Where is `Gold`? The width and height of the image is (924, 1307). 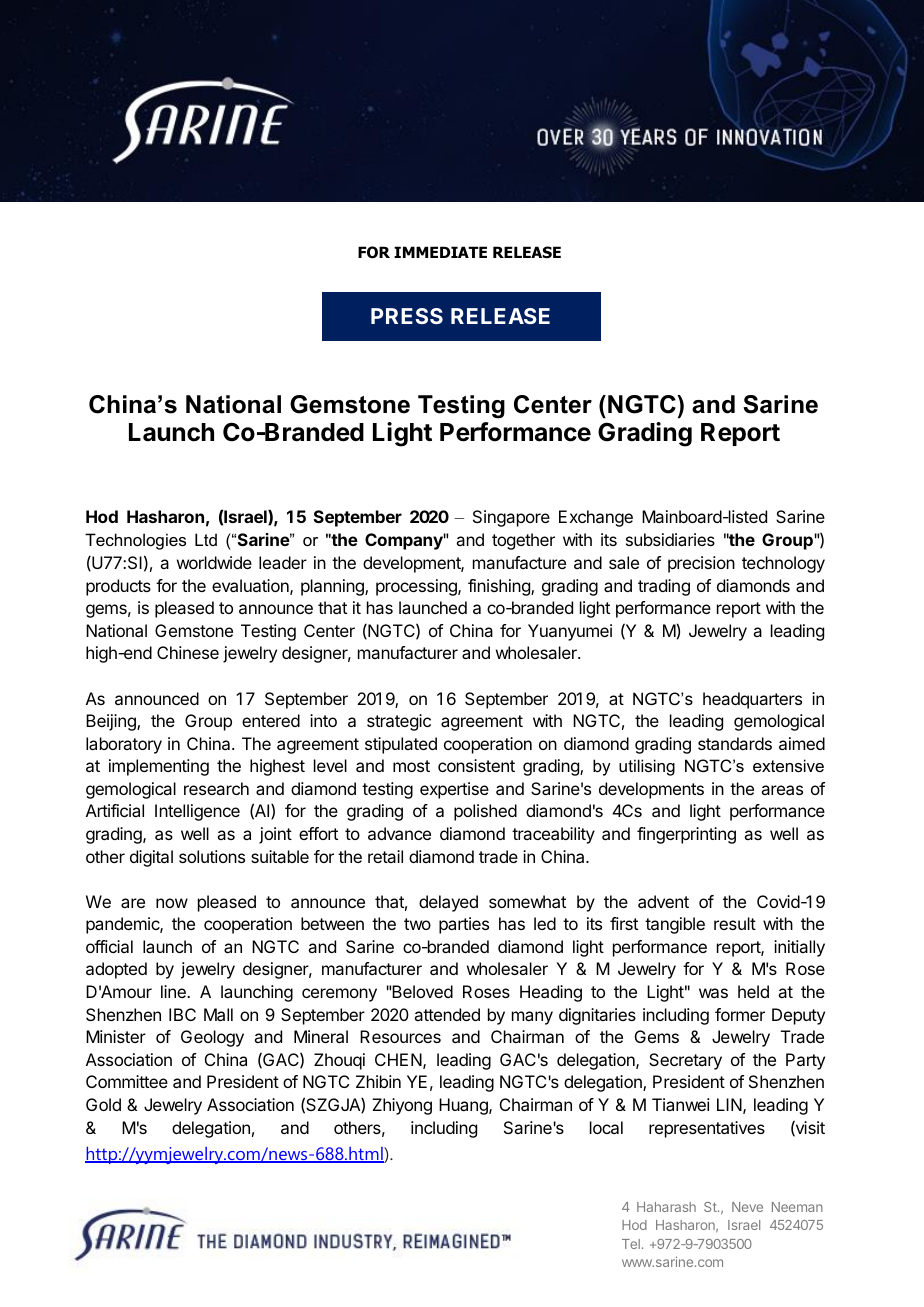
Gold is located at coordinates (103, 1104).
